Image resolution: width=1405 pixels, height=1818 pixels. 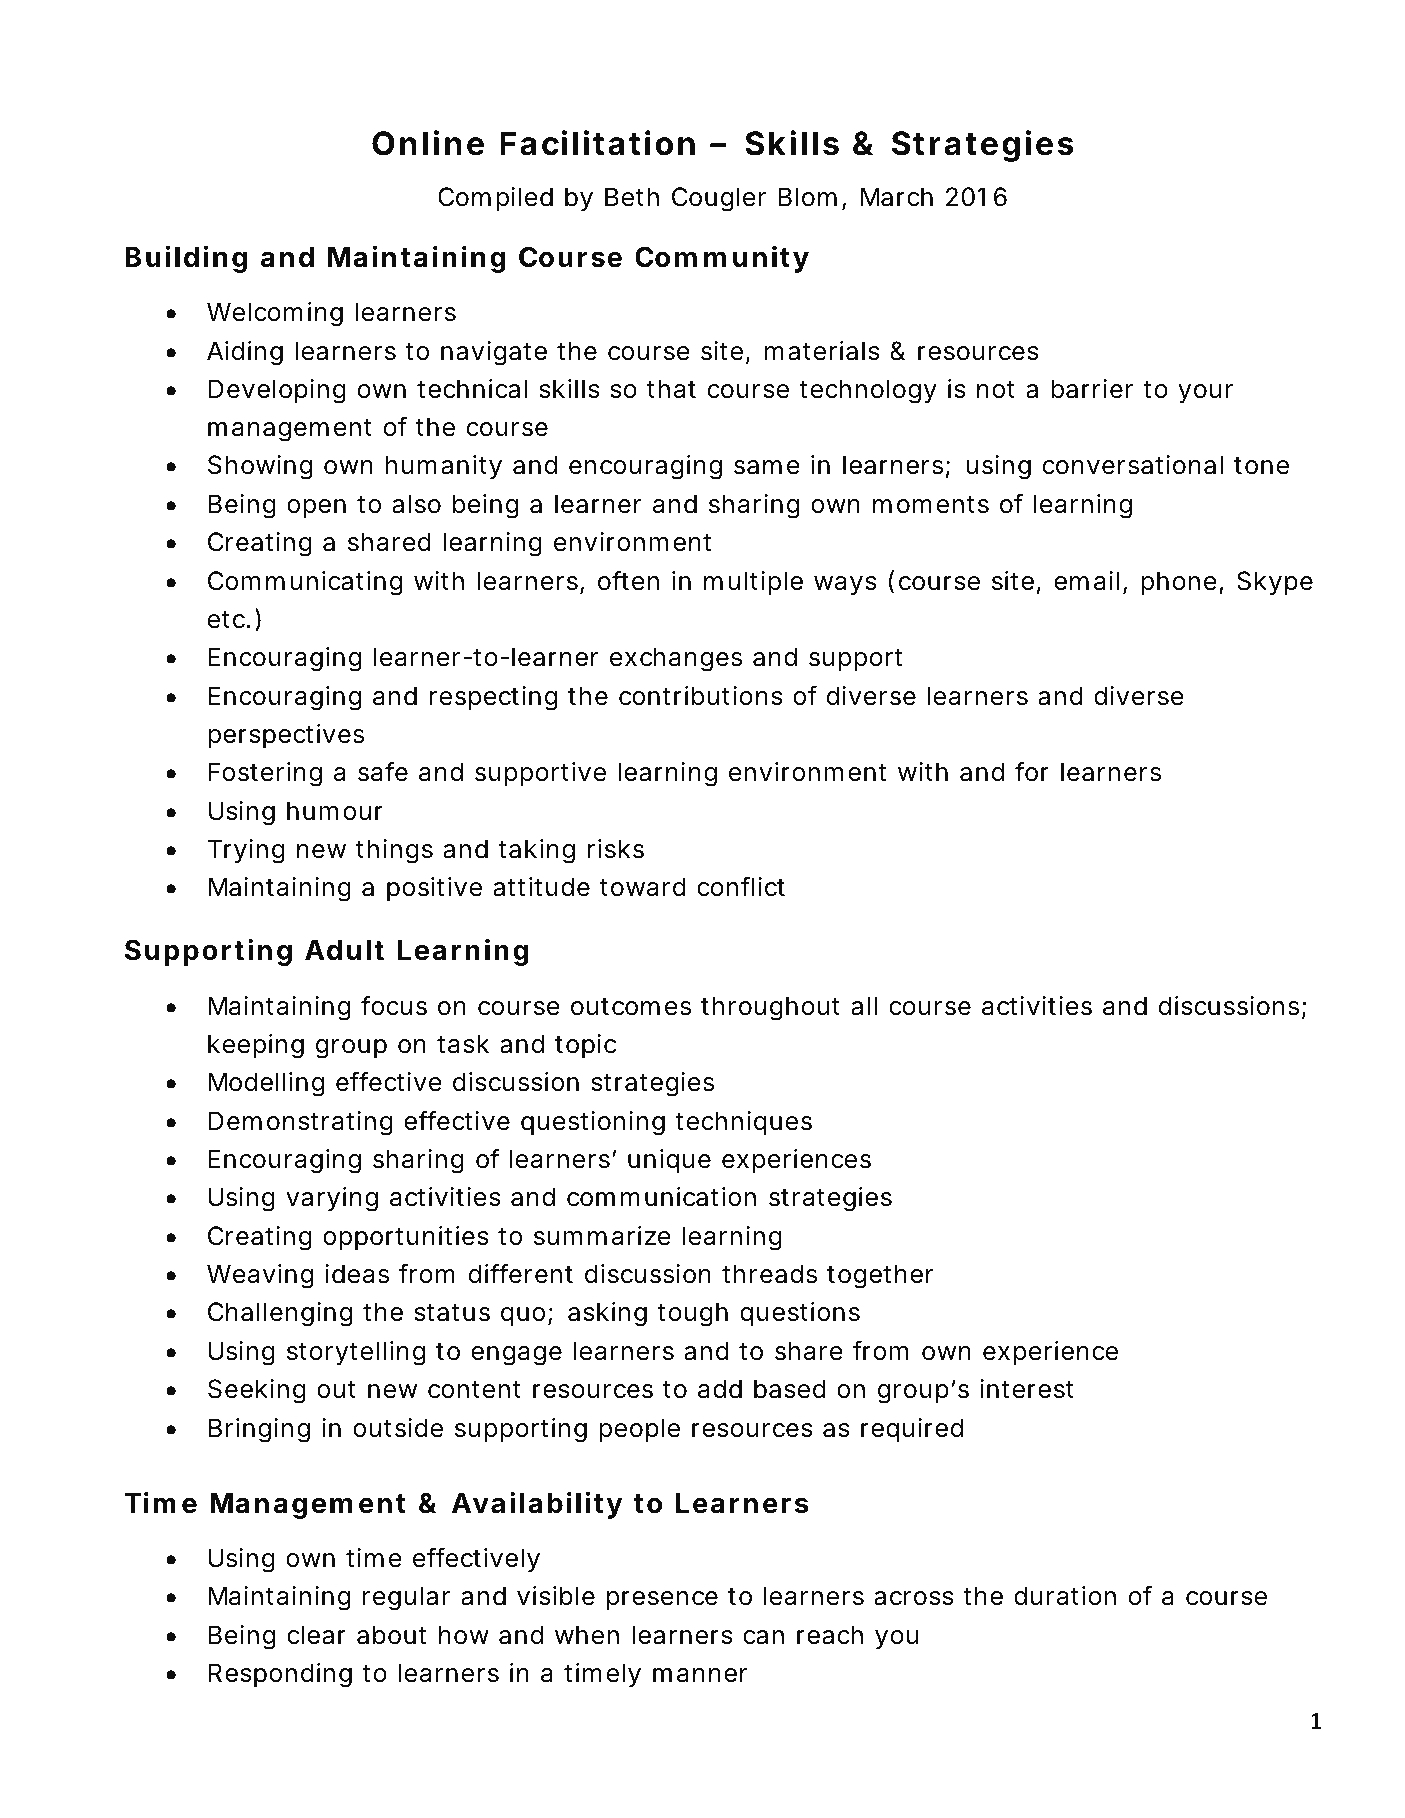 I want to click on phone, so click(x=1179, y=583).
